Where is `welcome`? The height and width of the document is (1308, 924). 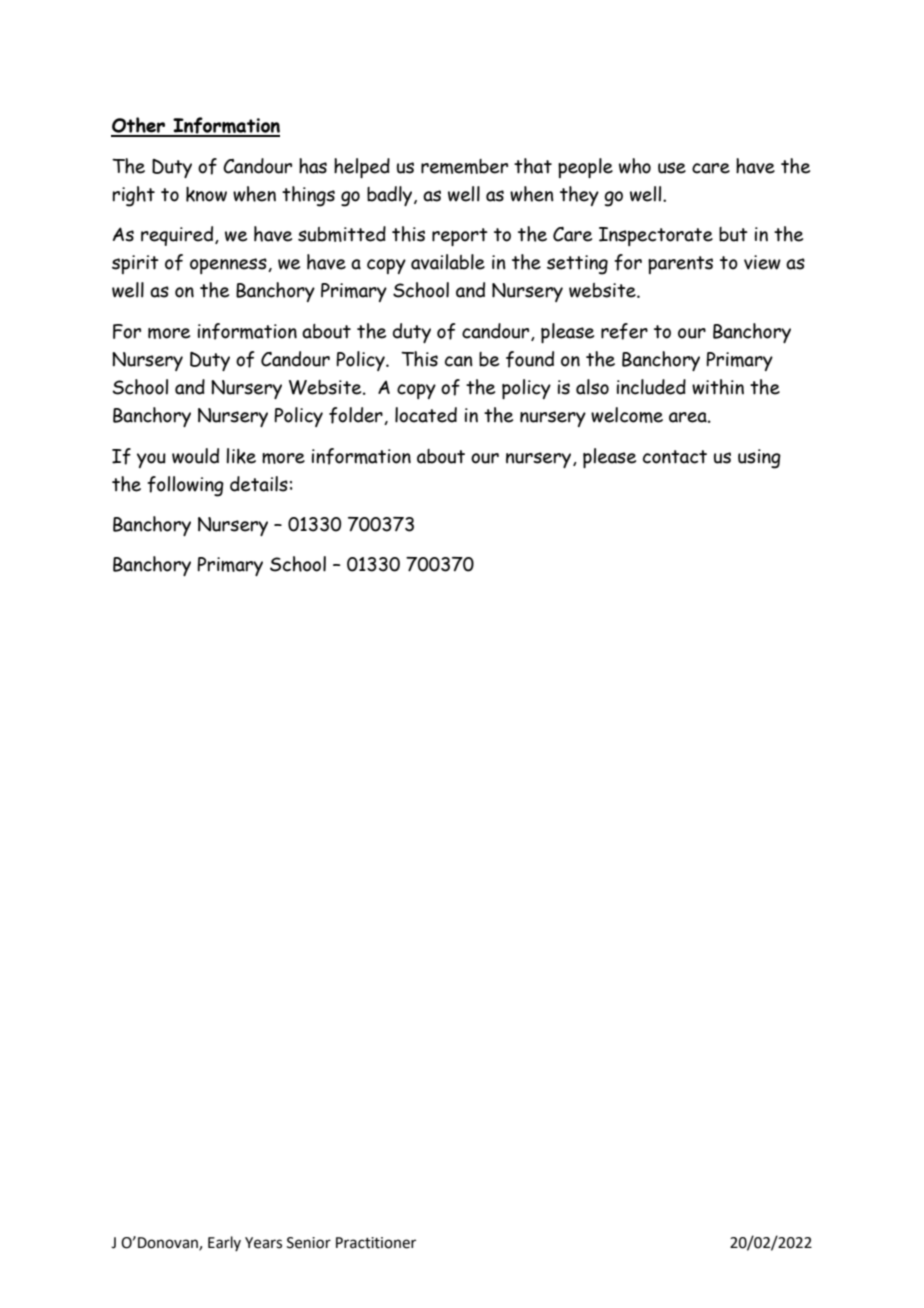
welcome is located at coordinates (627, 415).
